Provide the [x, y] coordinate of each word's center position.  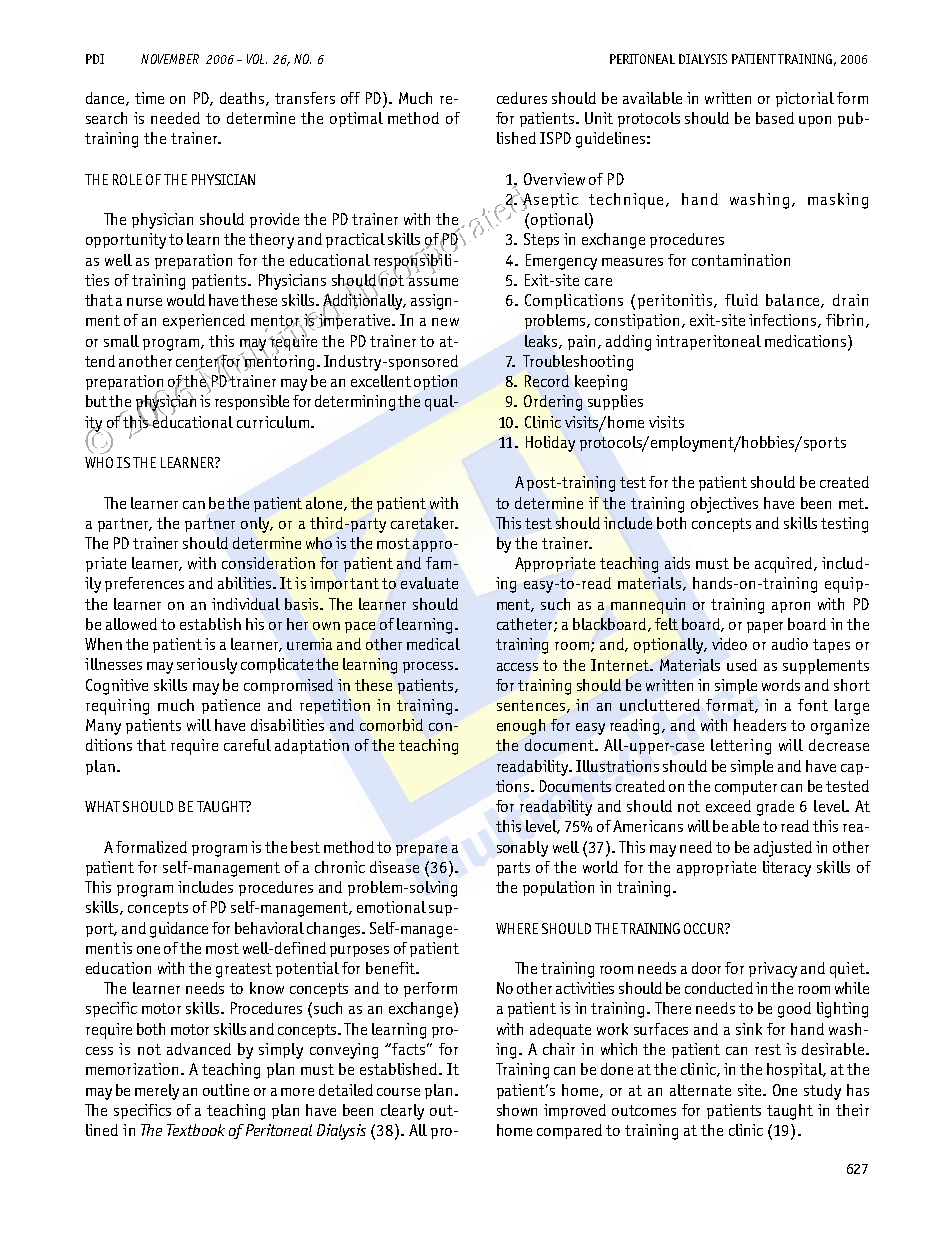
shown [517, 1110]
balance [794, 301]
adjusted [783, 849]
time [149, 98]
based [775, 118]
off [350, 98]
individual [246, 604]
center [198, 363]
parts [513, 869]
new [445, 322]
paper [765, 627]
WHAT [102, 806]
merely [157, 1092]
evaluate [429, 583]
